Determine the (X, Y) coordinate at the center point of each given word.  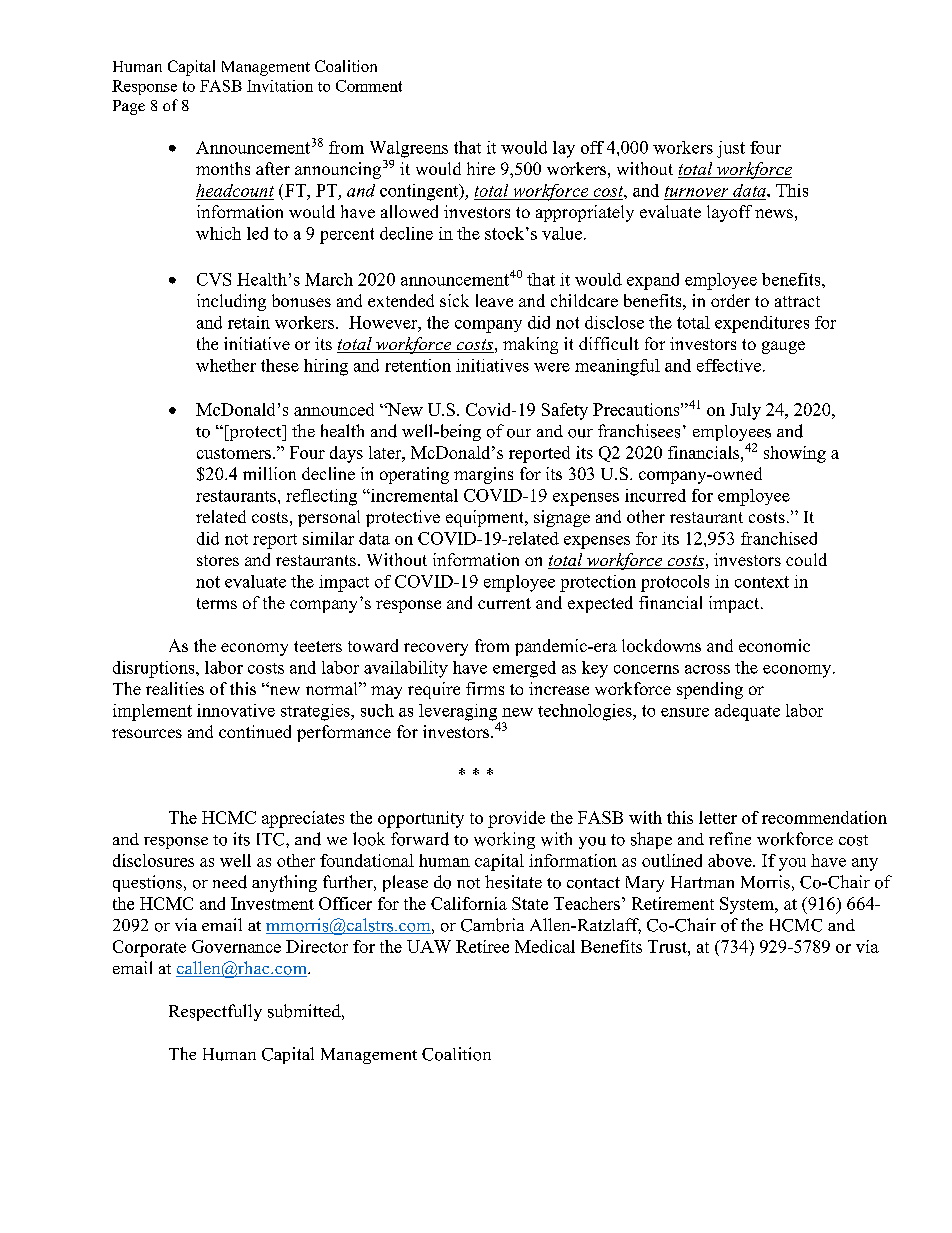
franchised (779, 538)
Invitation (280, 86)
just (731, 149)
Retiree (482, 946)
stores (218, 560)
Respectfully (215, 1012)
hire (481, 168)
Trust (668, 946)
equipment (486, 518)
